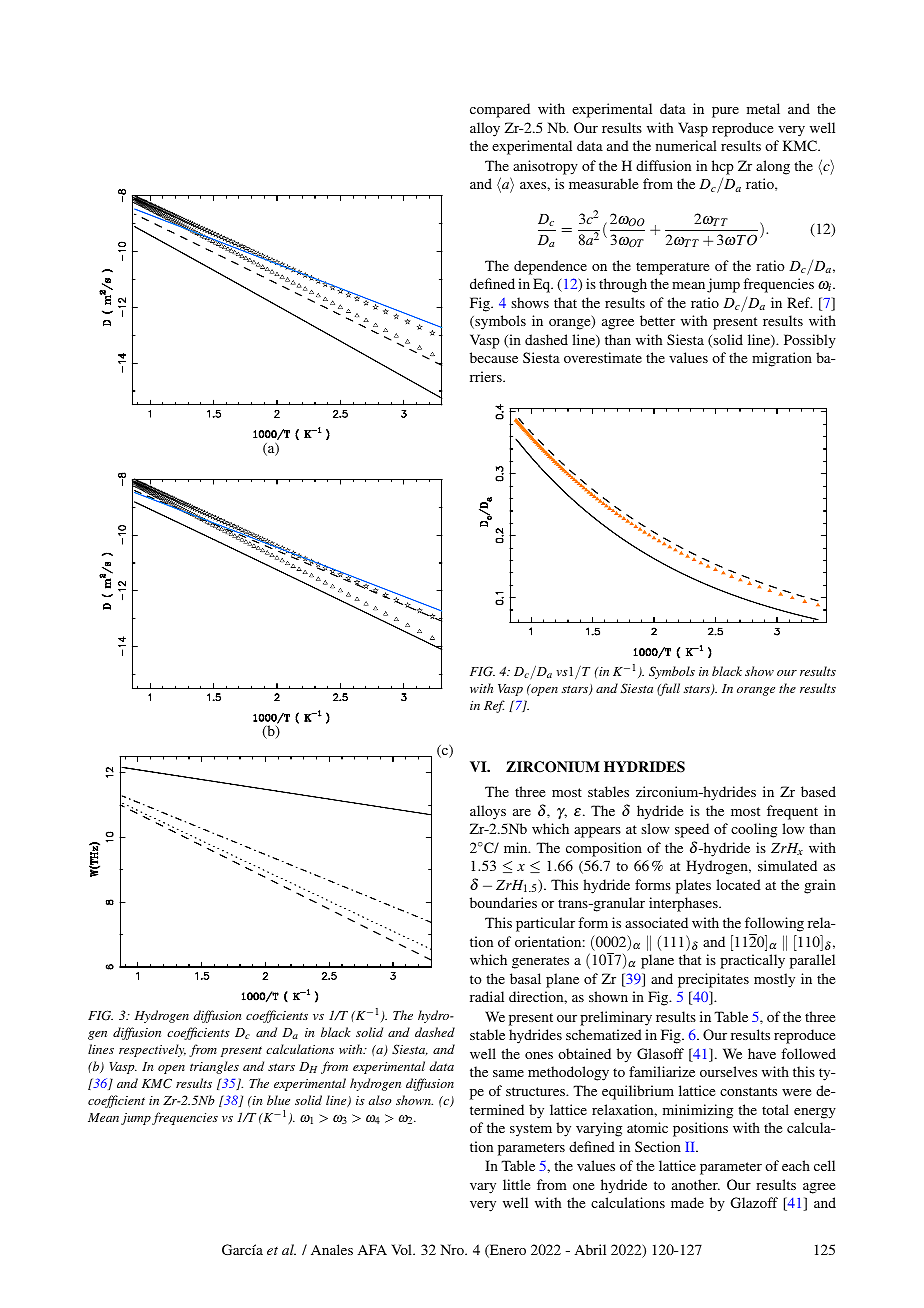 The image size is (924, 1308). What do you see at coordinates (597, 832) in the page?
I see `appears` at bounding box center [597, 832].
